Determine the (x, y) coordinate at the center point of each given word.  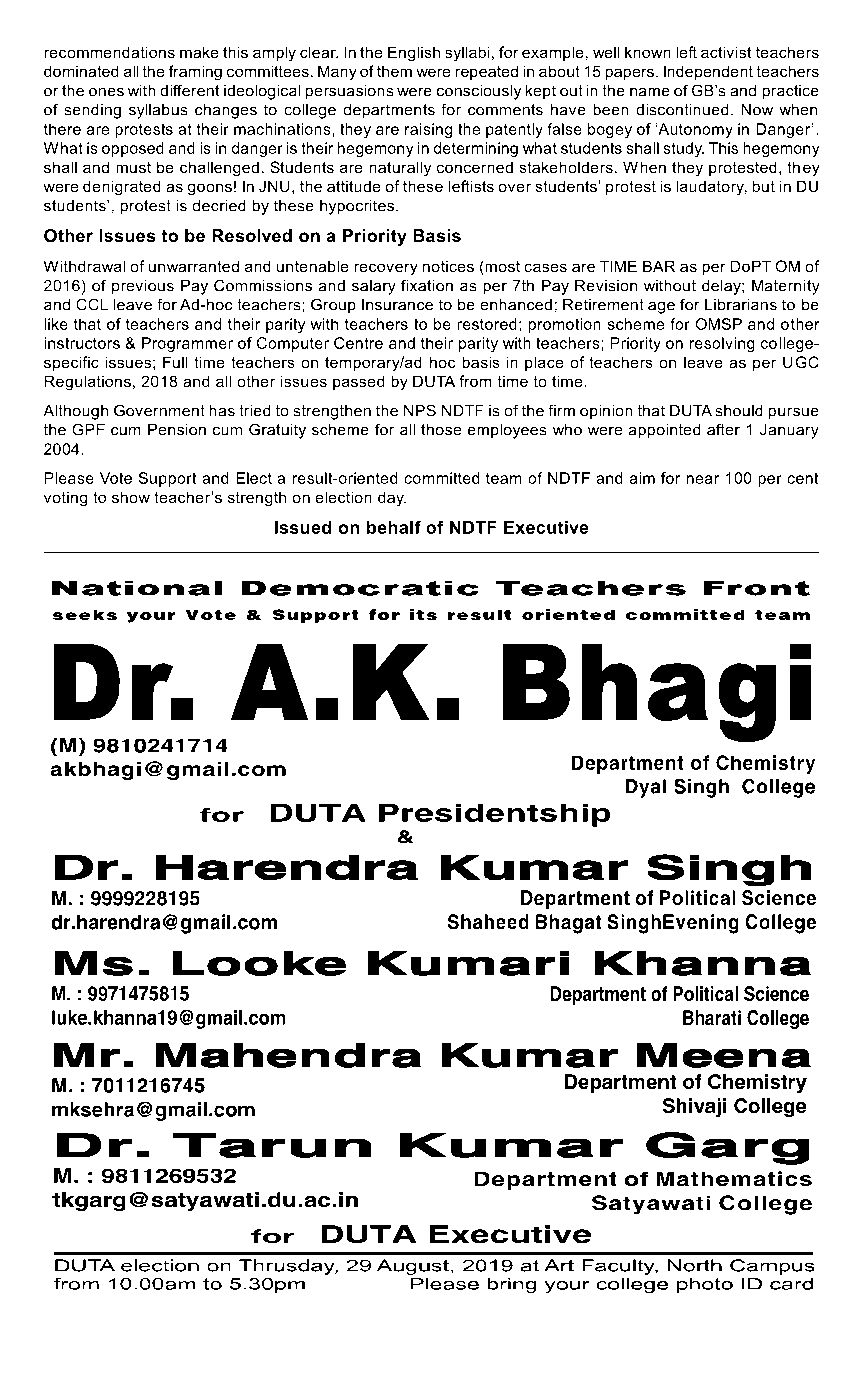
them (394, 71)
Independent (708, 72)
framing (195, 73)
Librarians (741, 304)
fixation (427, 285)
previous (143, 287)
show (131, 497)
